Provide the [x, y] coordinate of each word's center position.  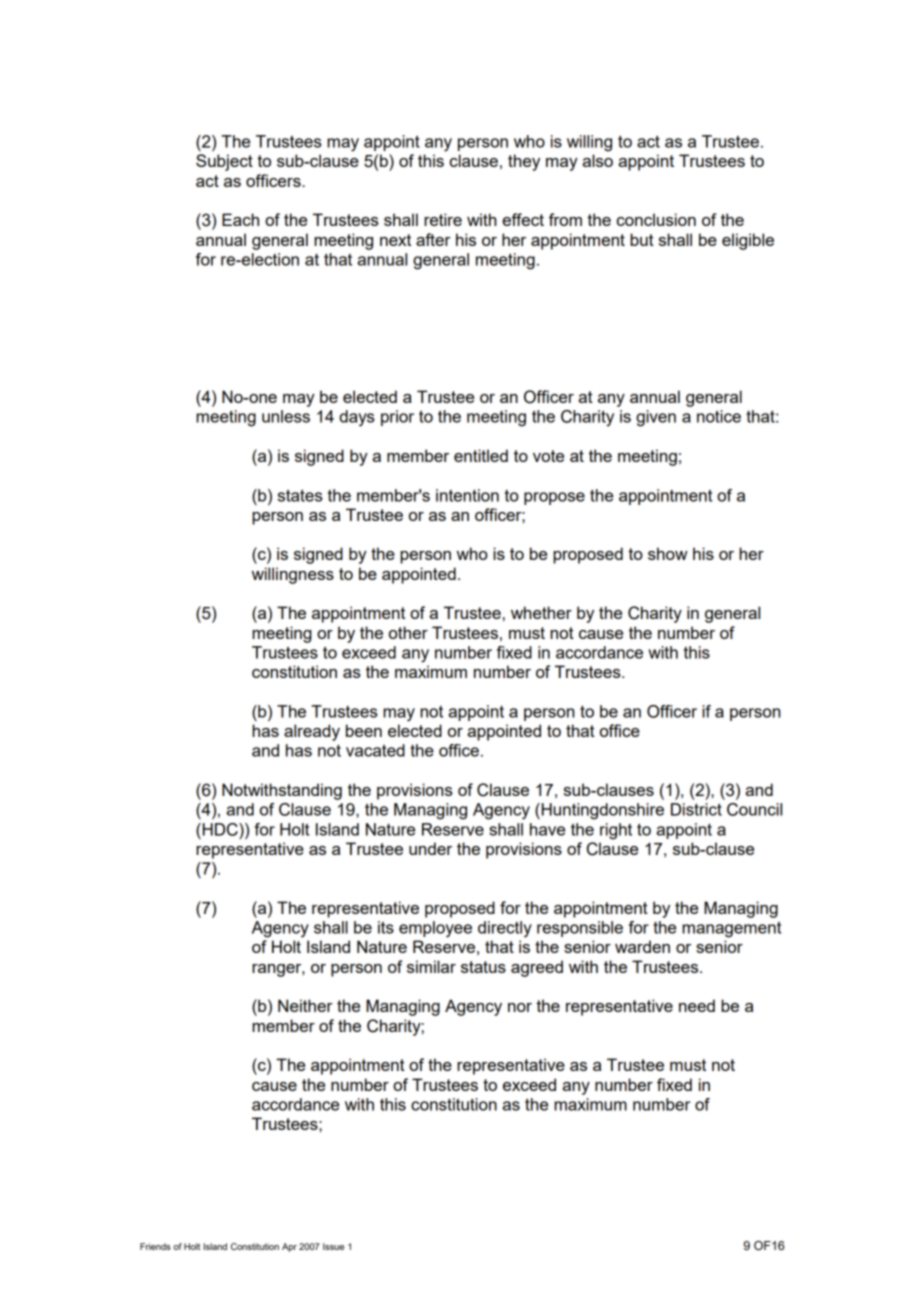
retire [443, 219]
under [430, 848]
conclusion [656, 219]
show [668, 553]
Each [240, 219]
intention [467, 495]
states [300, 495]
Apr [289, 1247]
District [696, 809]
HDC [220, 829]
